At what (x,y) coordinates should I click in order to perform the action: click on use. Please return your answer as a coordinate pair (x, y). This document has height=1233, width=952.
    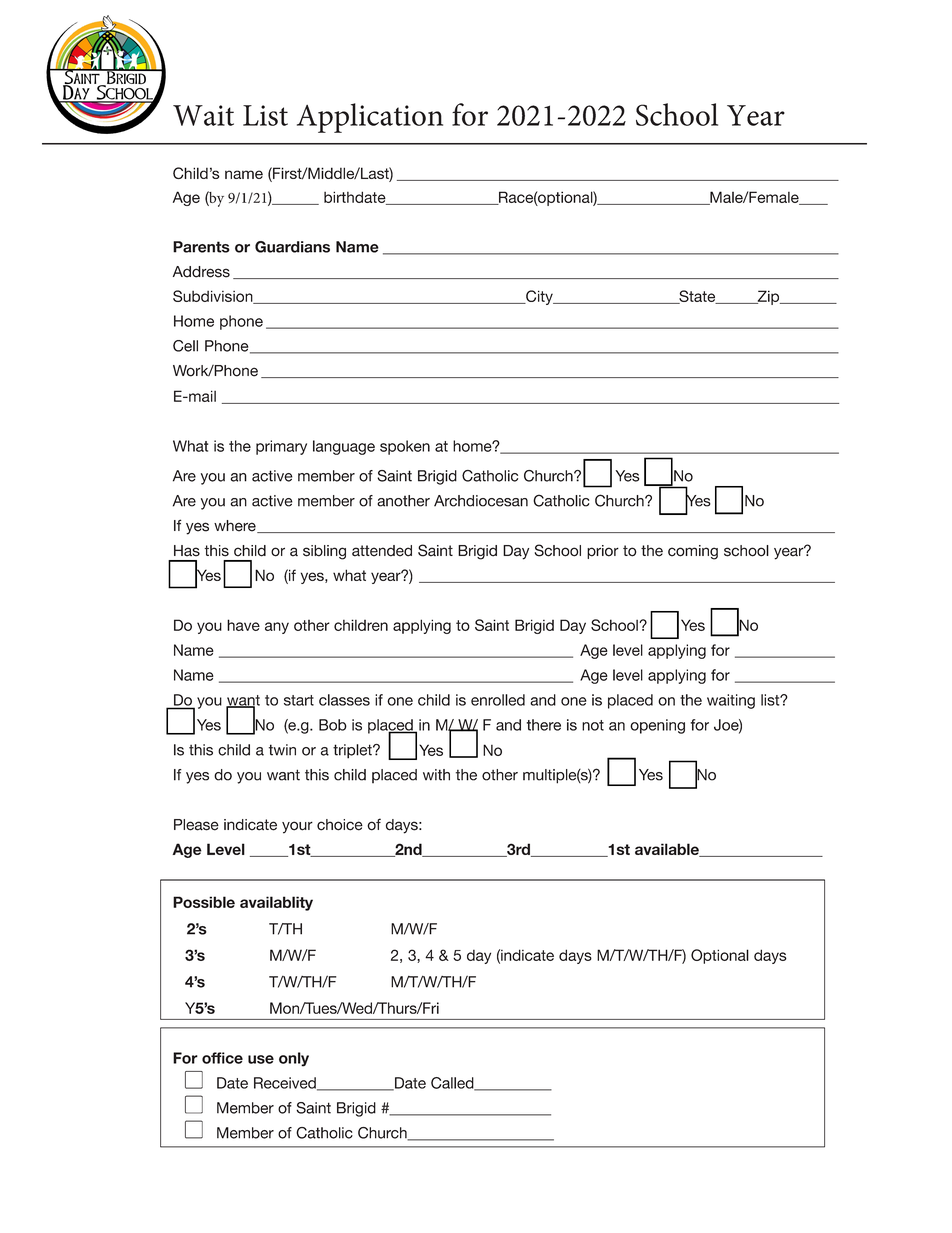
    Looking at the image, I should click on (261, 1059).
